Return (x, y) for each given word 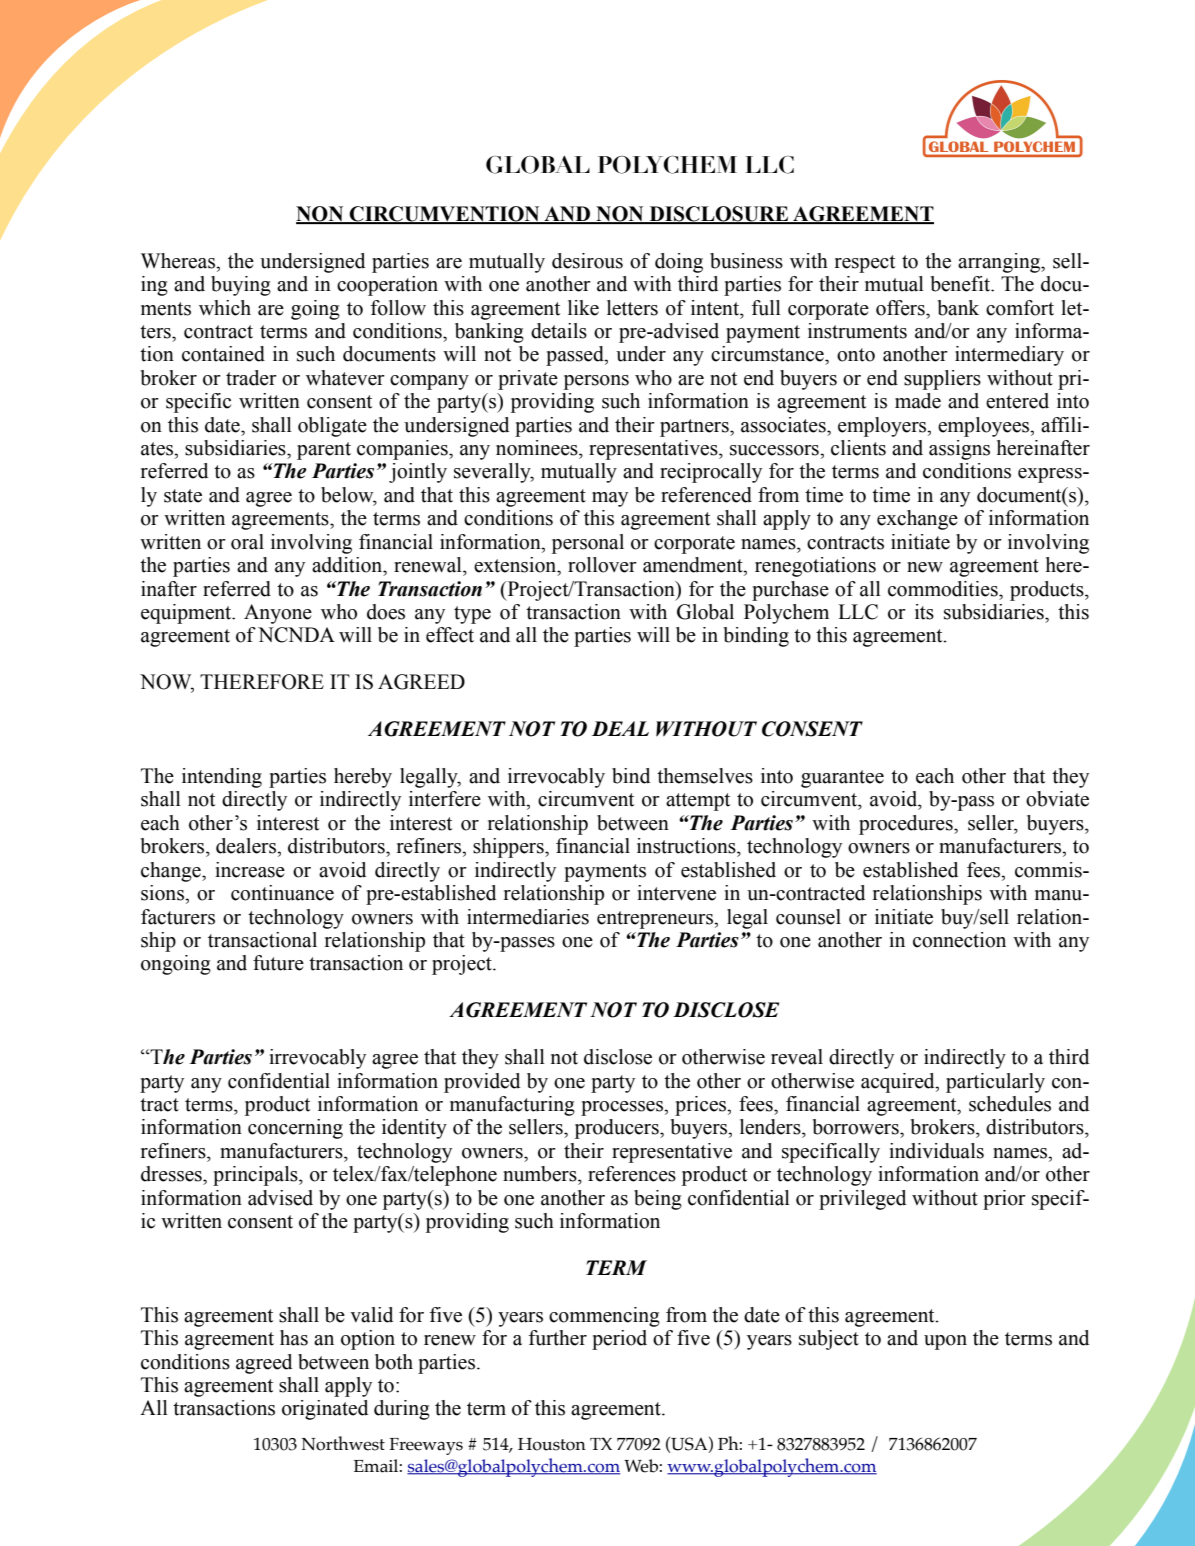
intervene (676, 893)
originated (325, 1410)
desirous (587, 261)
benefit (961, 284)
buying (241, 286)
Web (641, 1466)
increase (250, 870)
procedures (907, 825)
